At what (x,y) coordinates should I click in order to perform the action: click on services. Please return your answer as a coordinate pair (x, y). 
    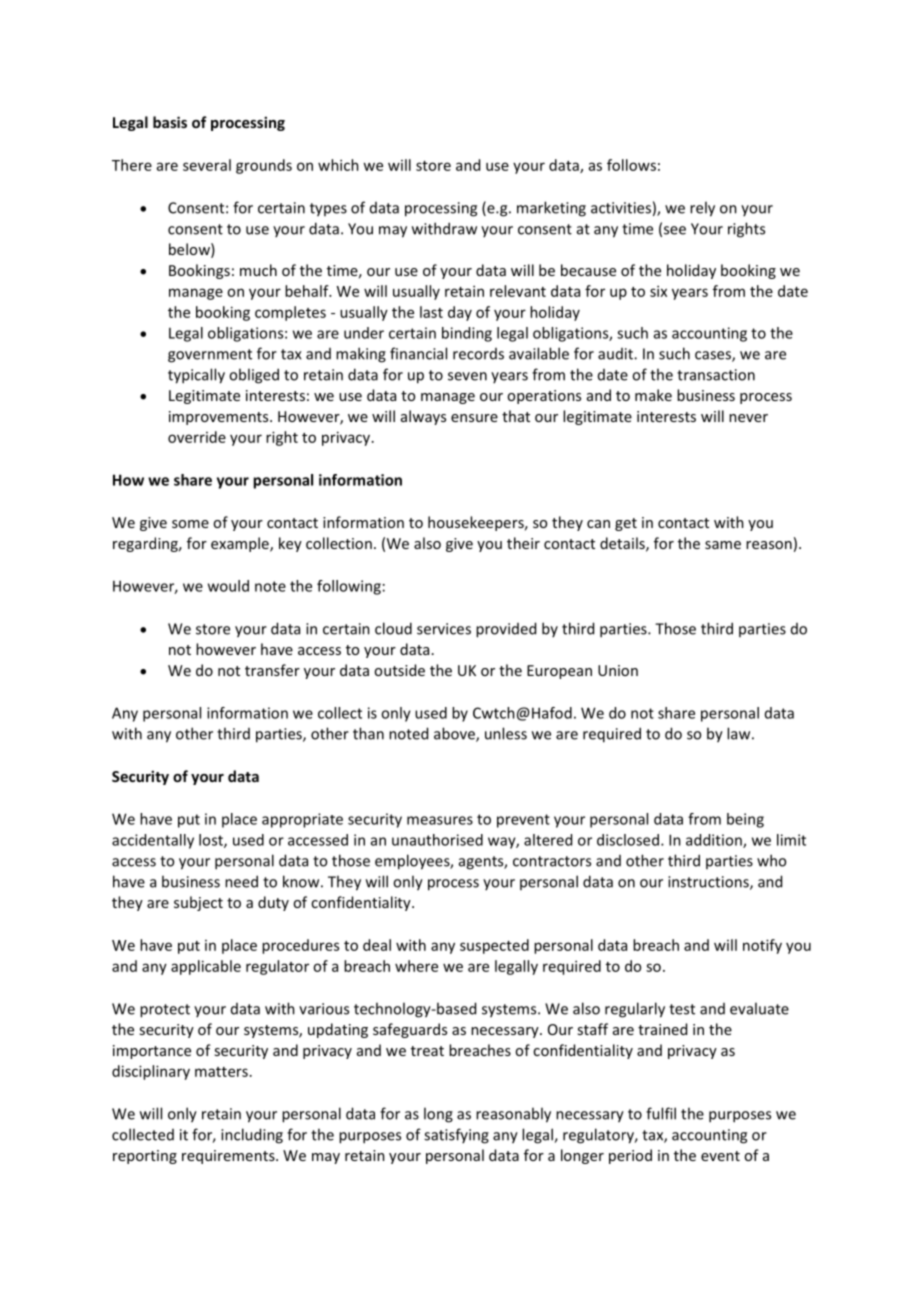
    Looking at the image, I should click on (444, 629).
